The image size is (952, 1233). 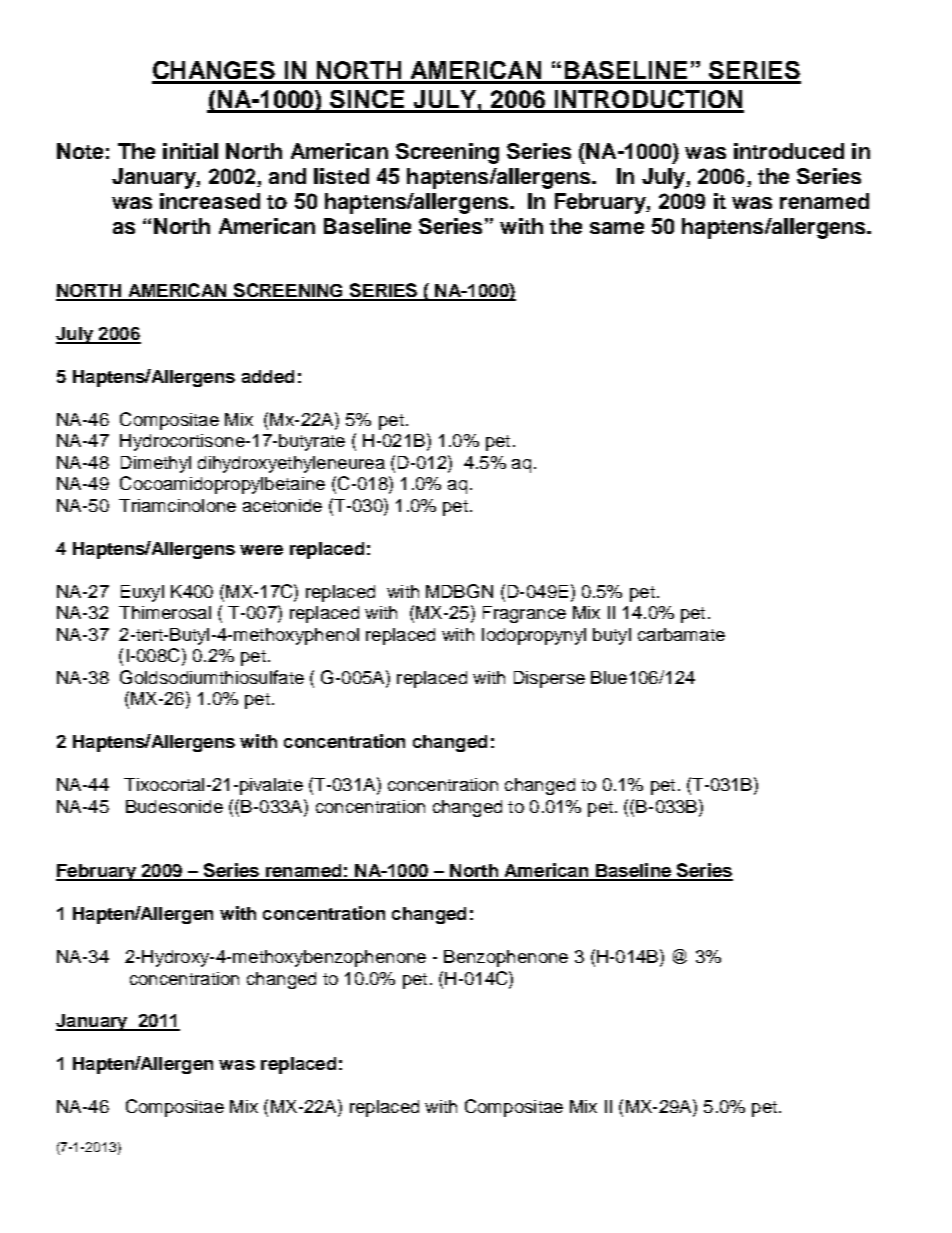 I want to click on Dimethyl, so click(x=156, y=464).
